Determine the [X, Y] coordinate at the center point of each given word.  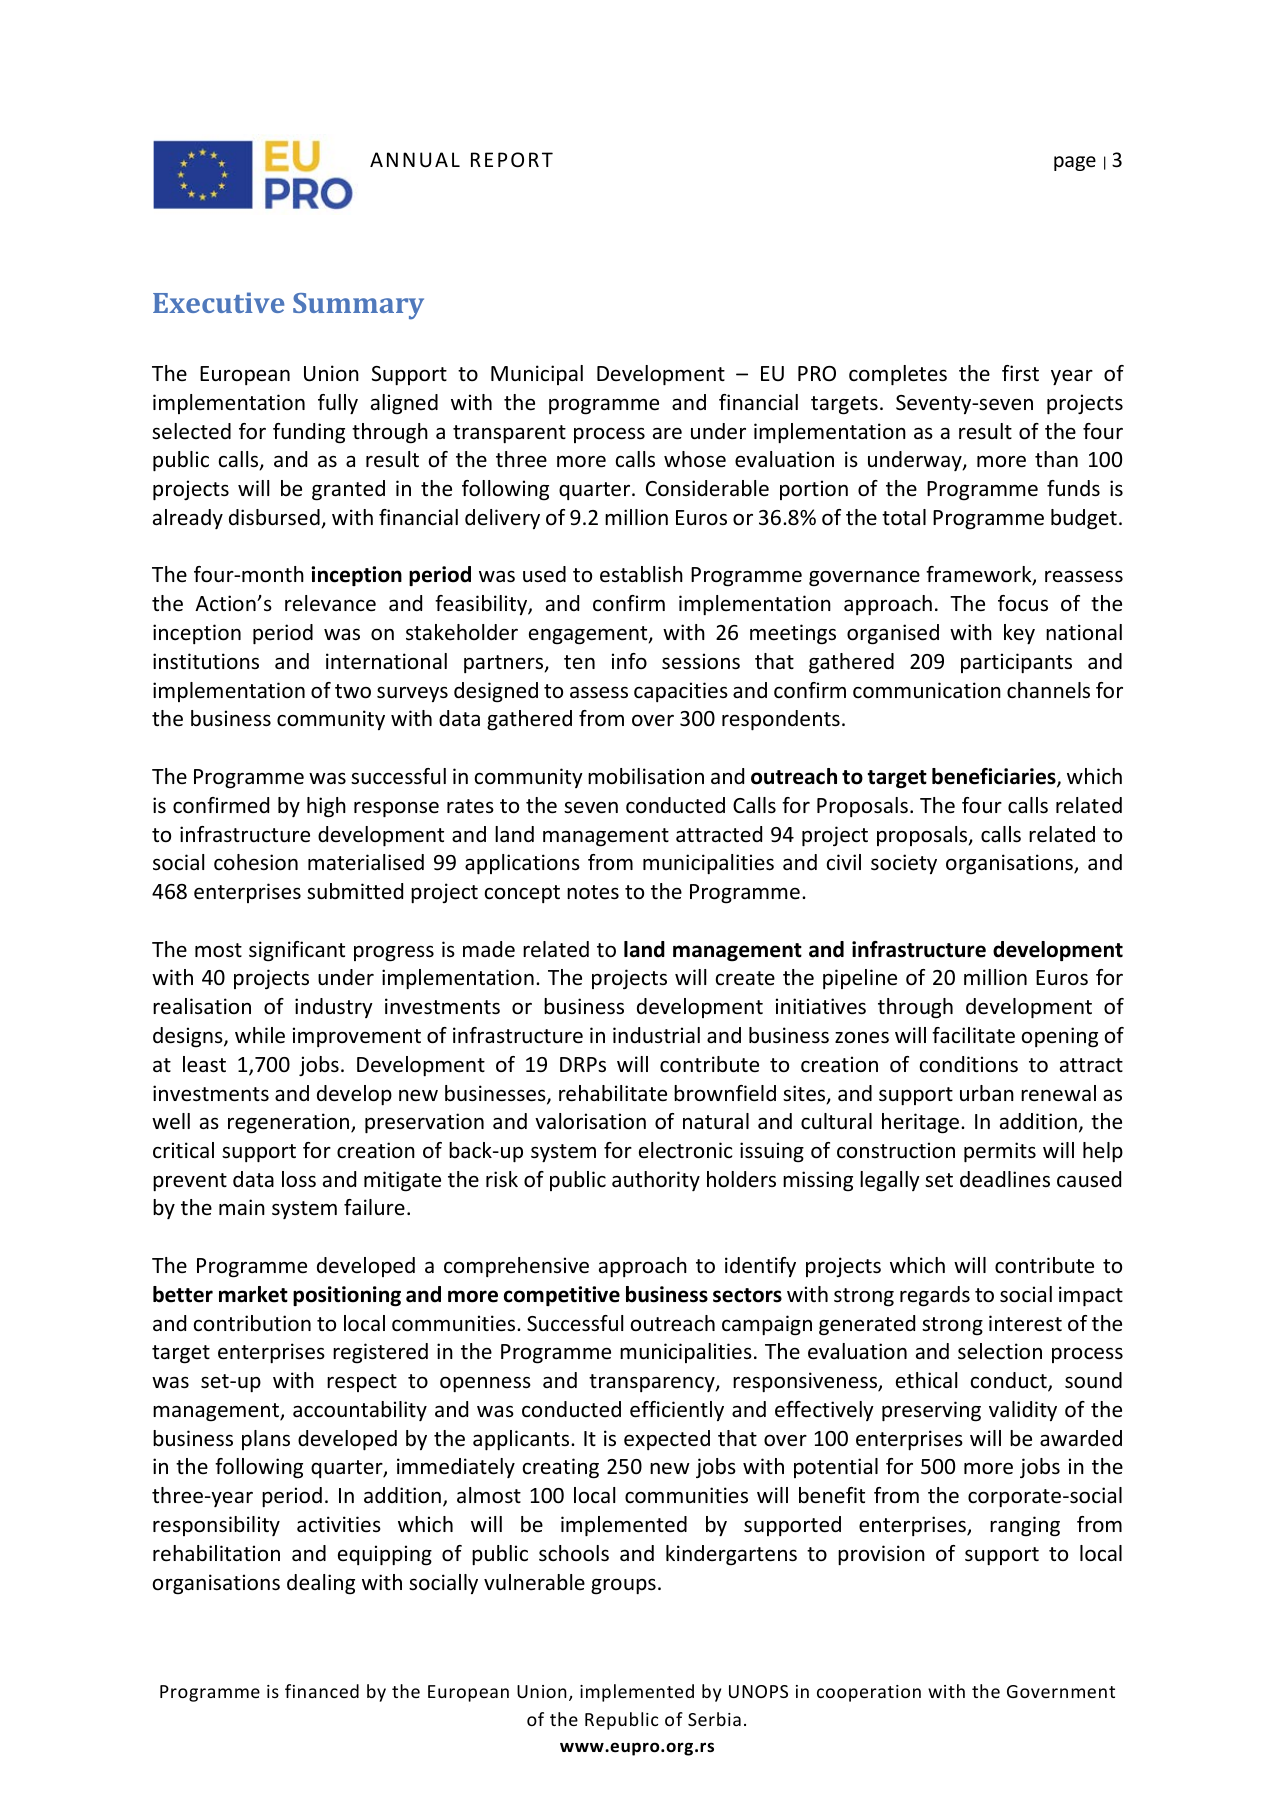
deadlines [1005, 1179]
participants [1016, 663]
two [353, 691]
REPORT [512, 160]
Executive [218, 302]
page [1075, 163]
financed [322, 1691]
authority [656, 1181]
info [629, 661]
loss [299, 1179]
